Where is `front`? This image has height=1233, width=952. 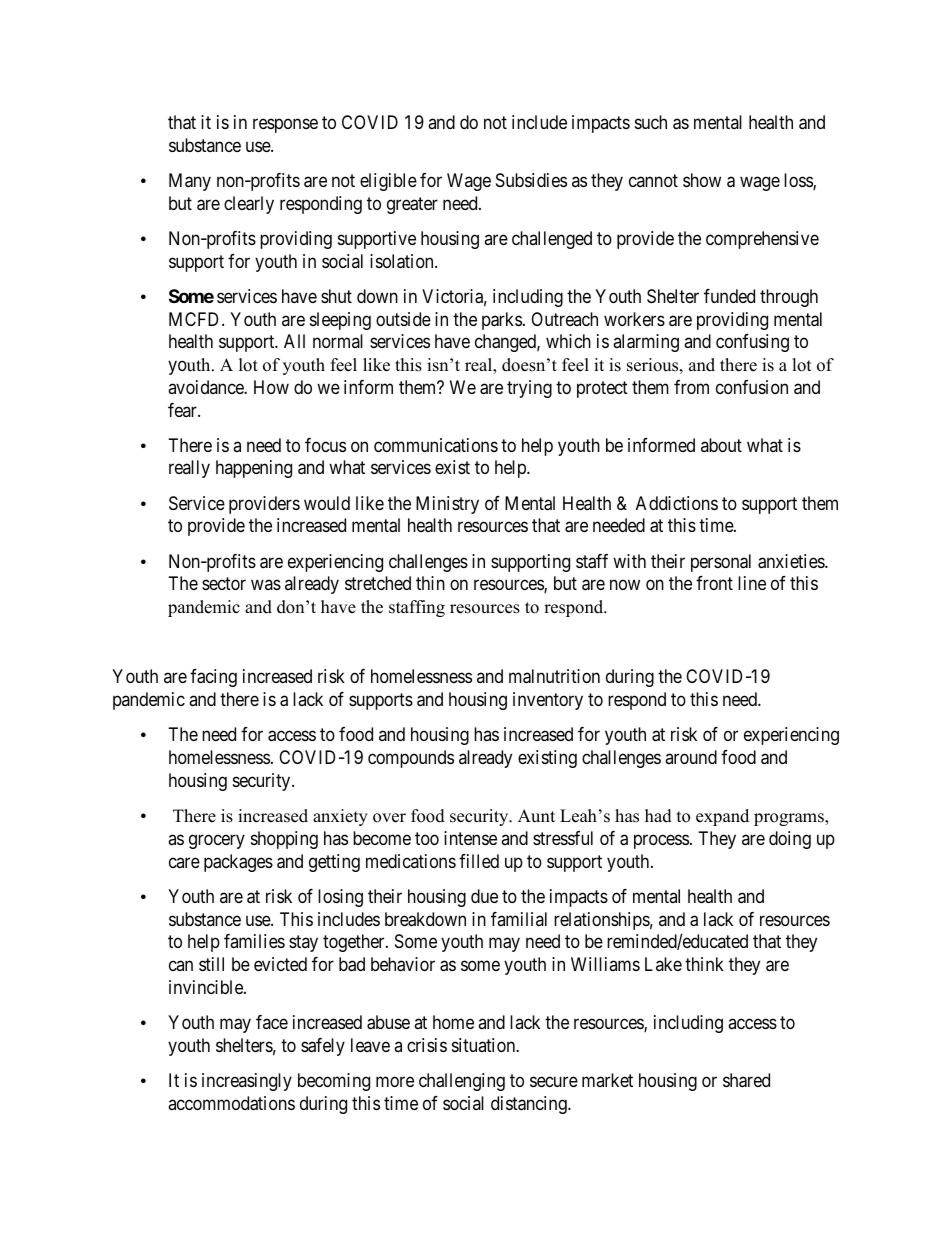
front is located at coordinates (714, 583).
